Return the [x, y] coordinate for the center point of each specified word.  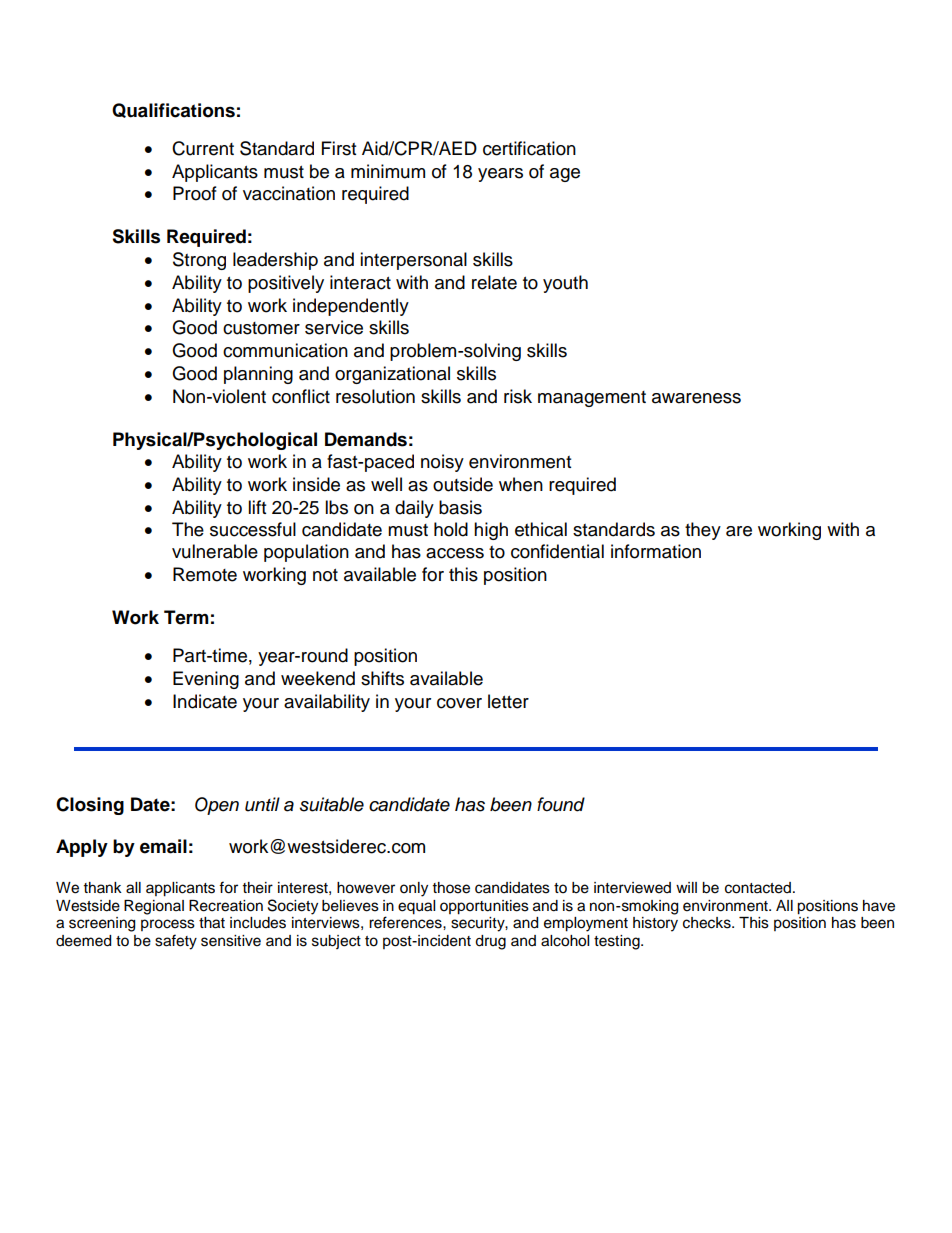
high [491, 531]
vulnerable [215, 551]
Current [203, 148]
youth [565, 284]
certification [529, 148]
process [168, 925]
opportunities [484, 907]
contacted [758, 888]
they [703, 531]
